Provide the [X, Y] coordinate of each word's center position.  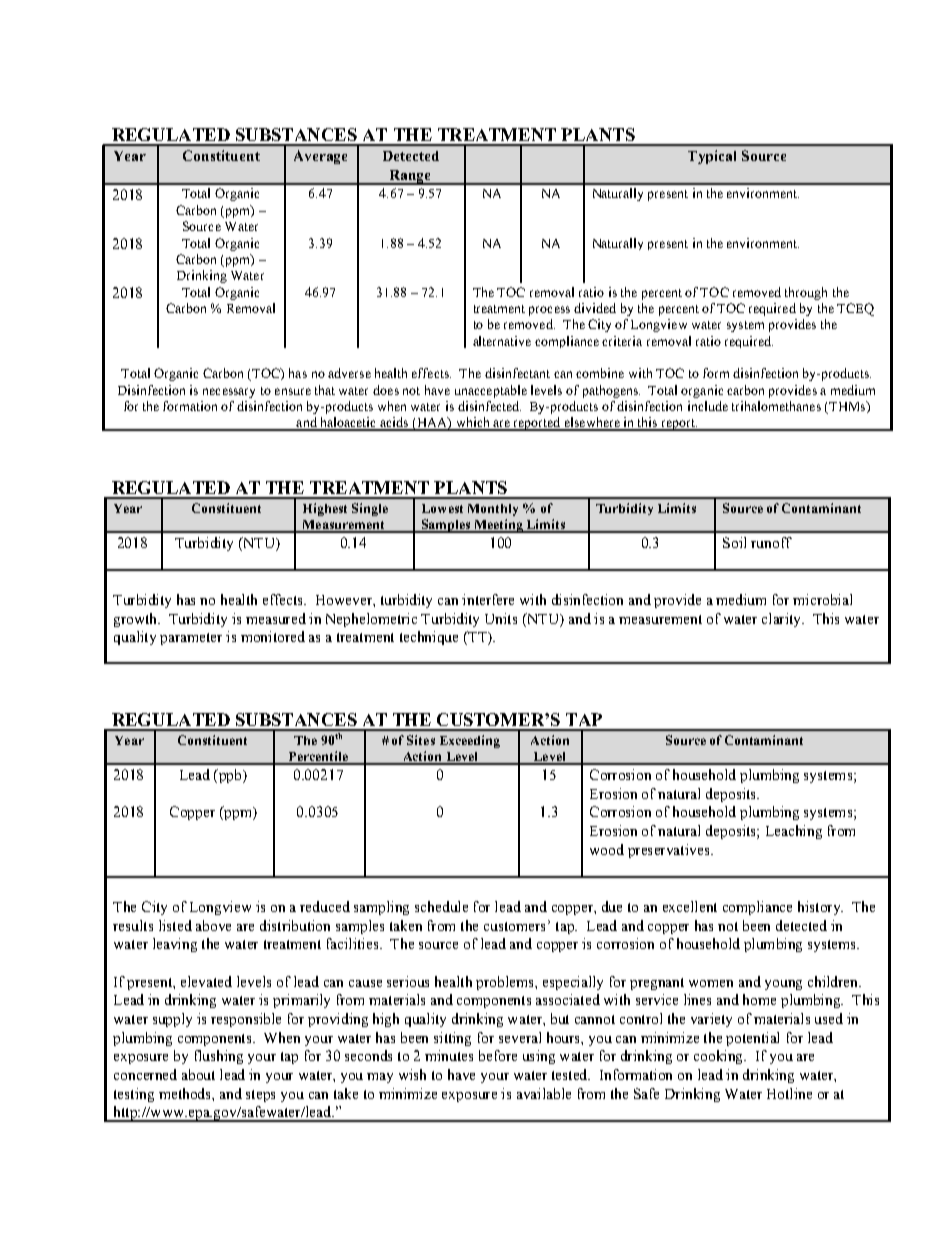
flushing [219, 1057]
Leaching [794, 832]
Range [409, 177]
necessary [229, 393]
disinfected [489, 406]
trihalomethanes [776, 406]
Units [501, 618]
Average [320, 157]
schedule [441, 906]
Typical [712, 157]
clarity [782, 620]
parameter [191, 639]
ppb [230, 776]
